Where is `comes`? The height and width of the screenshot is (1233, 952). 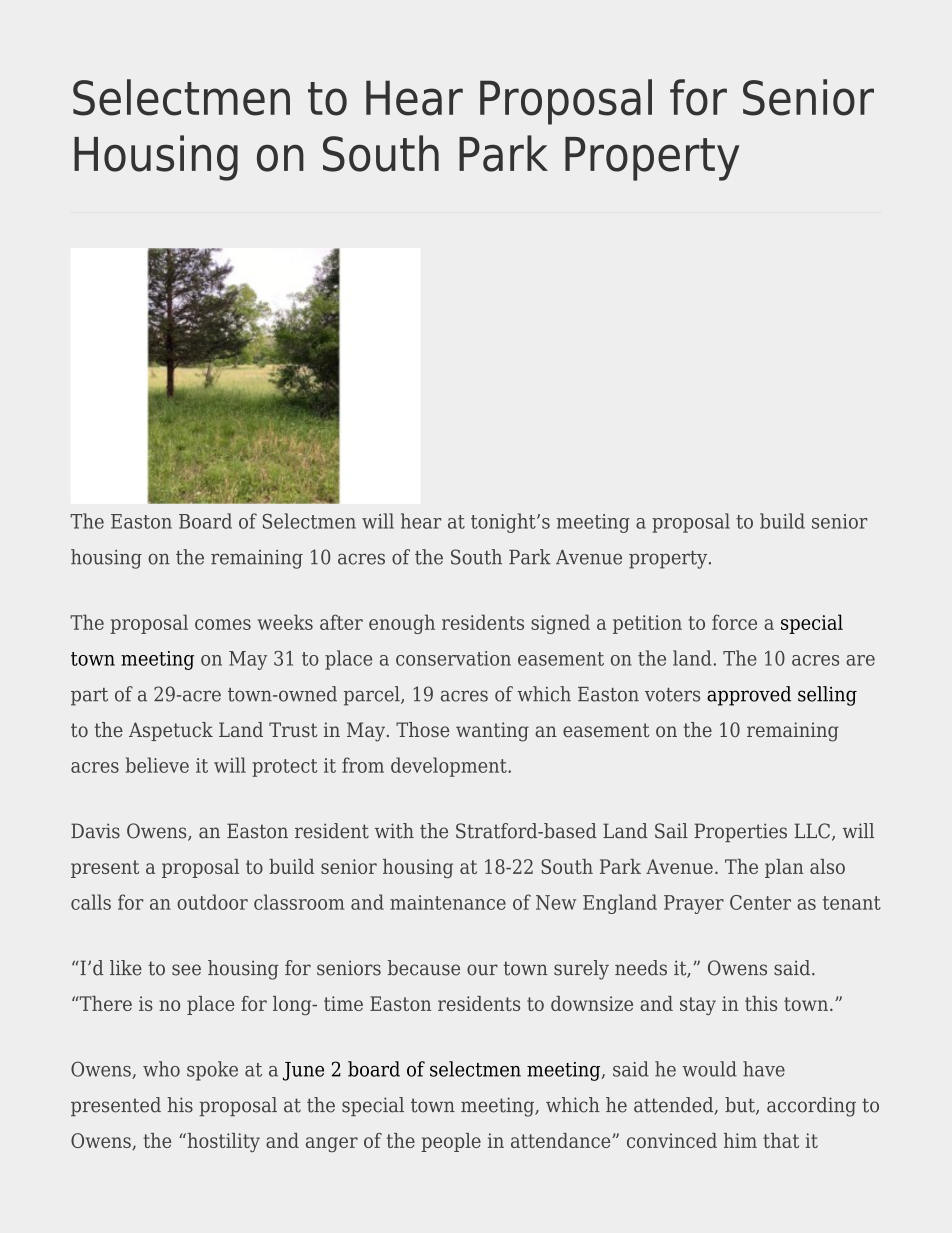
comes is located at coordinates (223, 624).
